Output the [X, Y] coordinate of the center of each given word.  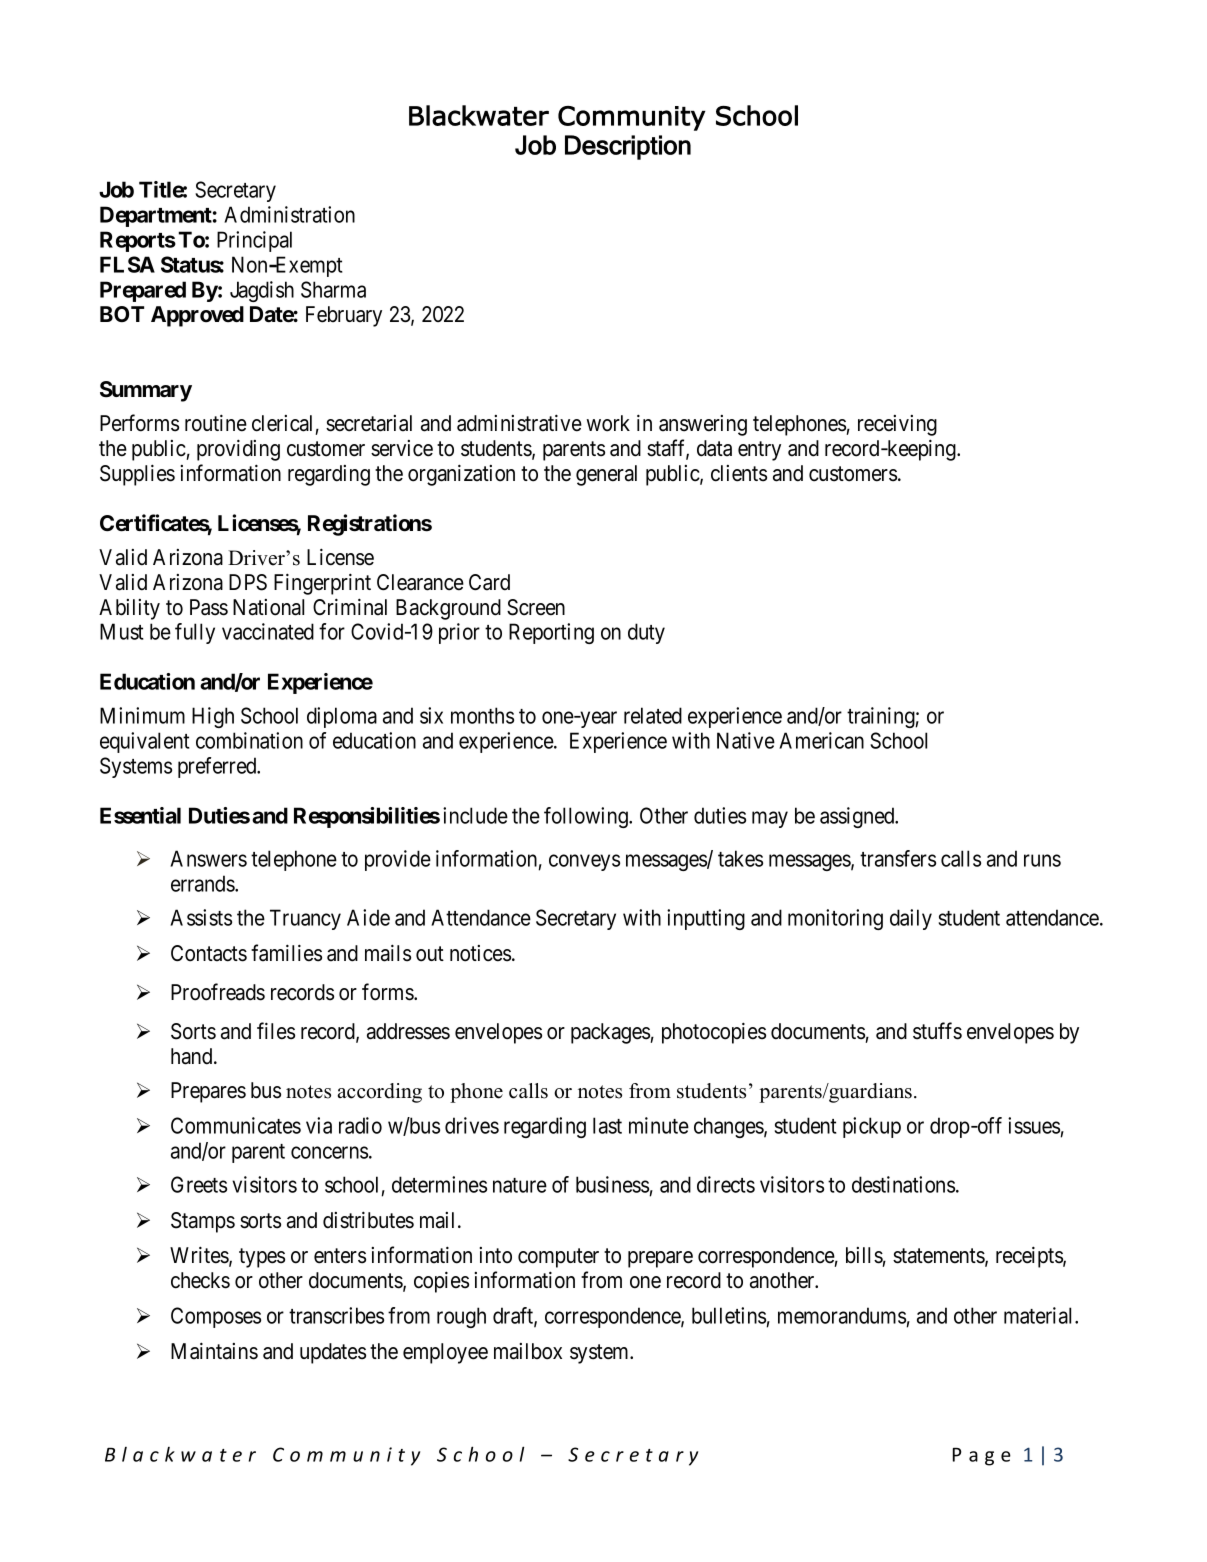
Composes [216, 1317]
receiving [897, 425]
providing [238, 450]
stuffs [937, 1031]
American [821, 740]
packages [611, 1033]
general [606, 475]
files [276, 1031]
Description [628, 147]
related [653, 715]
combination [249, 740]
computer [558, 1258]
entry [759, 451]
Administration [289, 214]
